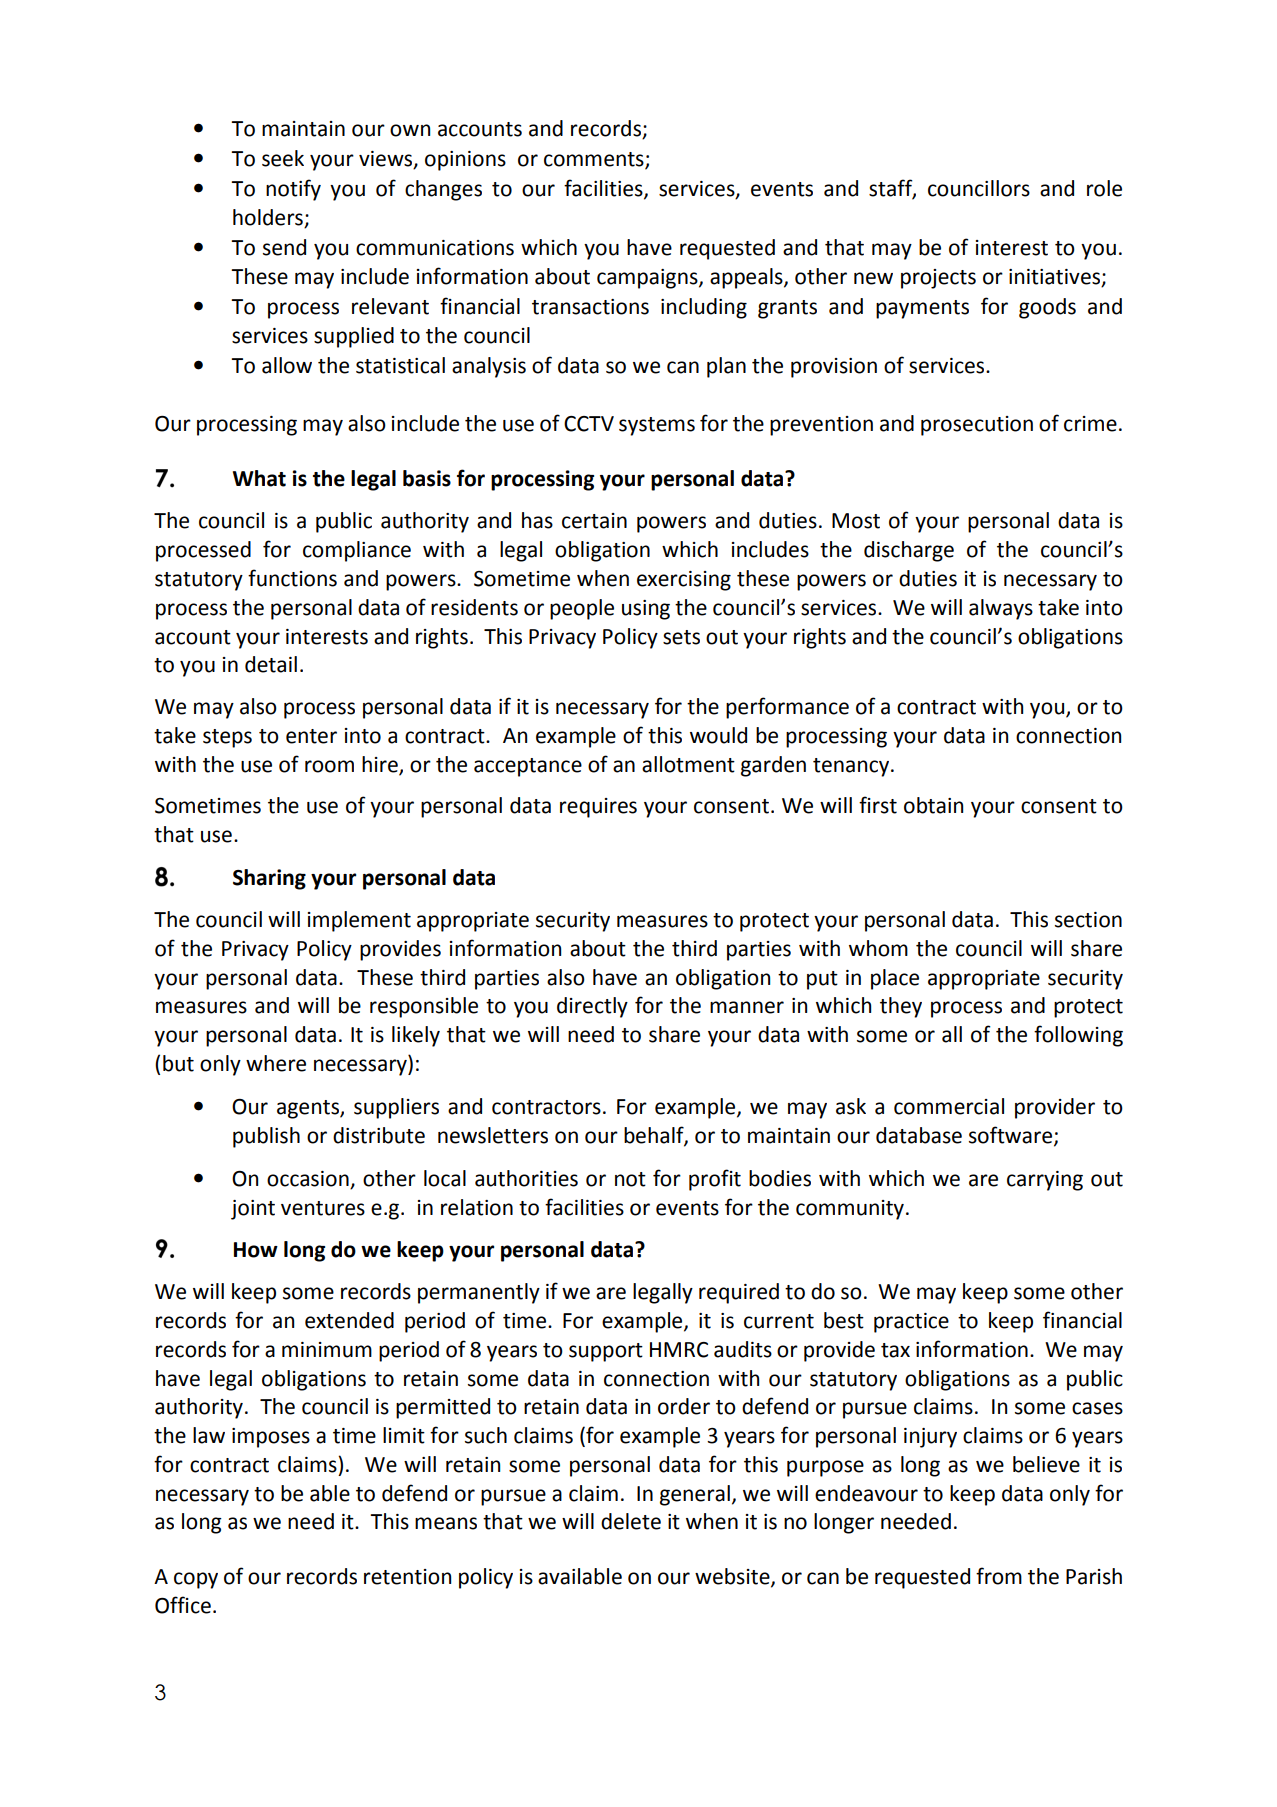 The width and height of the image is (1277, 1807). I want to click on commercial, so click(949, 1106).
